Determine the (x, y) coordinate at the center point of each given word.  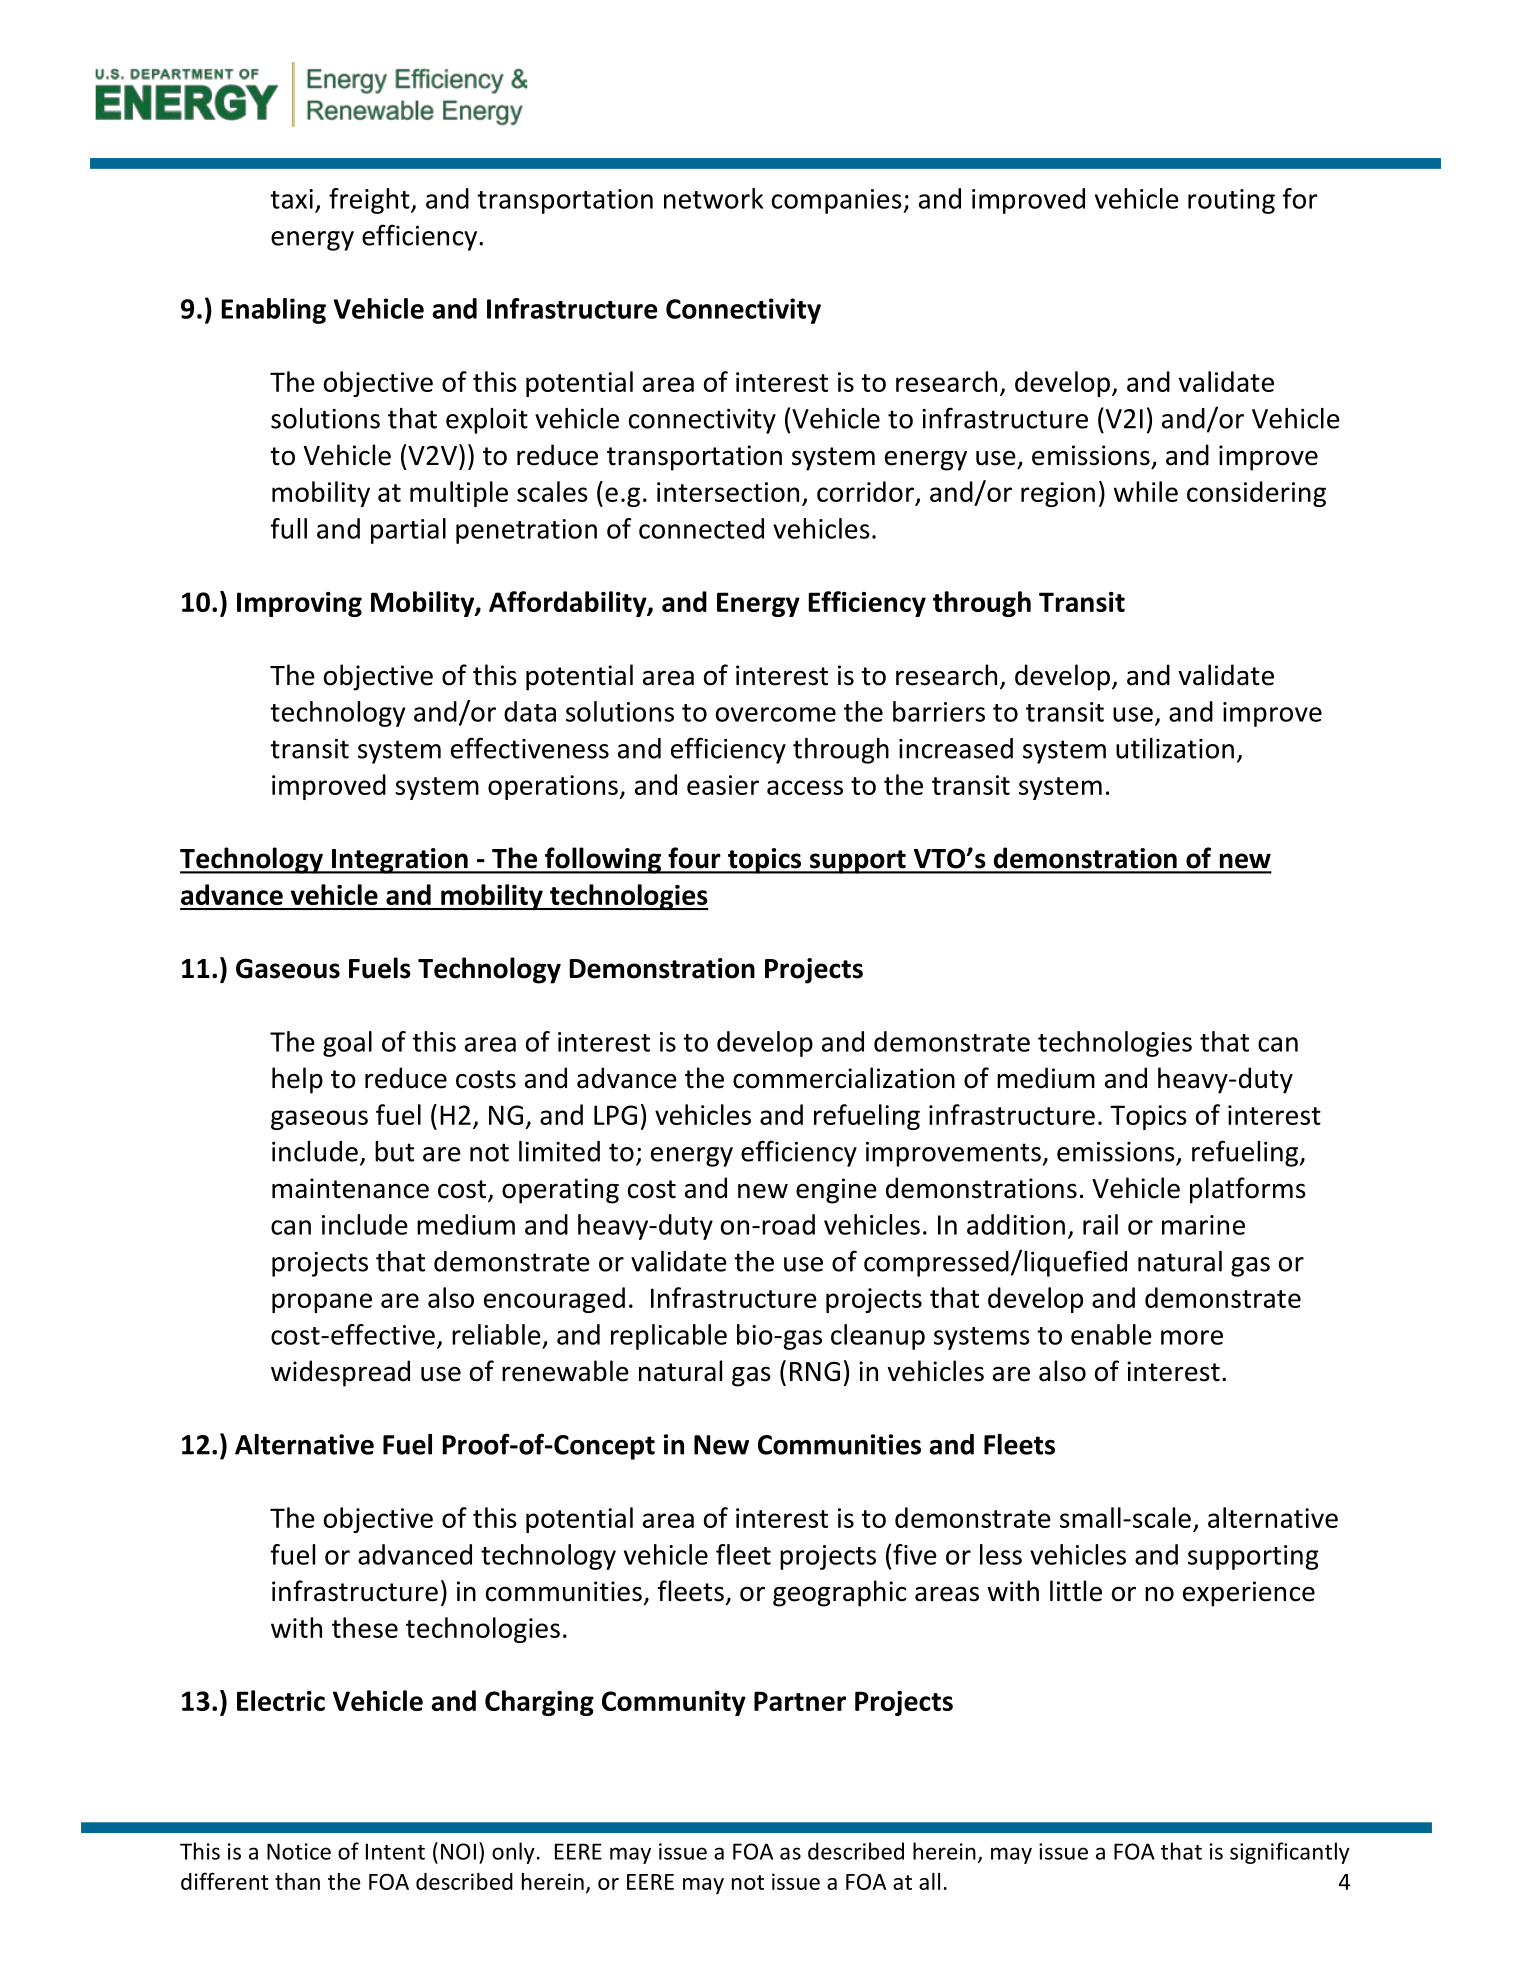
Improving (299, 604)
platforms (1248, 1190)
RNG (815, 1372)
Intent (395, 1851)
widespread (340, 1373)
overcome (776, 714)
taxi (291, 199)
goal (347, 1044)
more (1192, 1337)
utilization (1175, 748)
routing (1231, 201)
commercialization (844, 1078)
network (713, 198)
